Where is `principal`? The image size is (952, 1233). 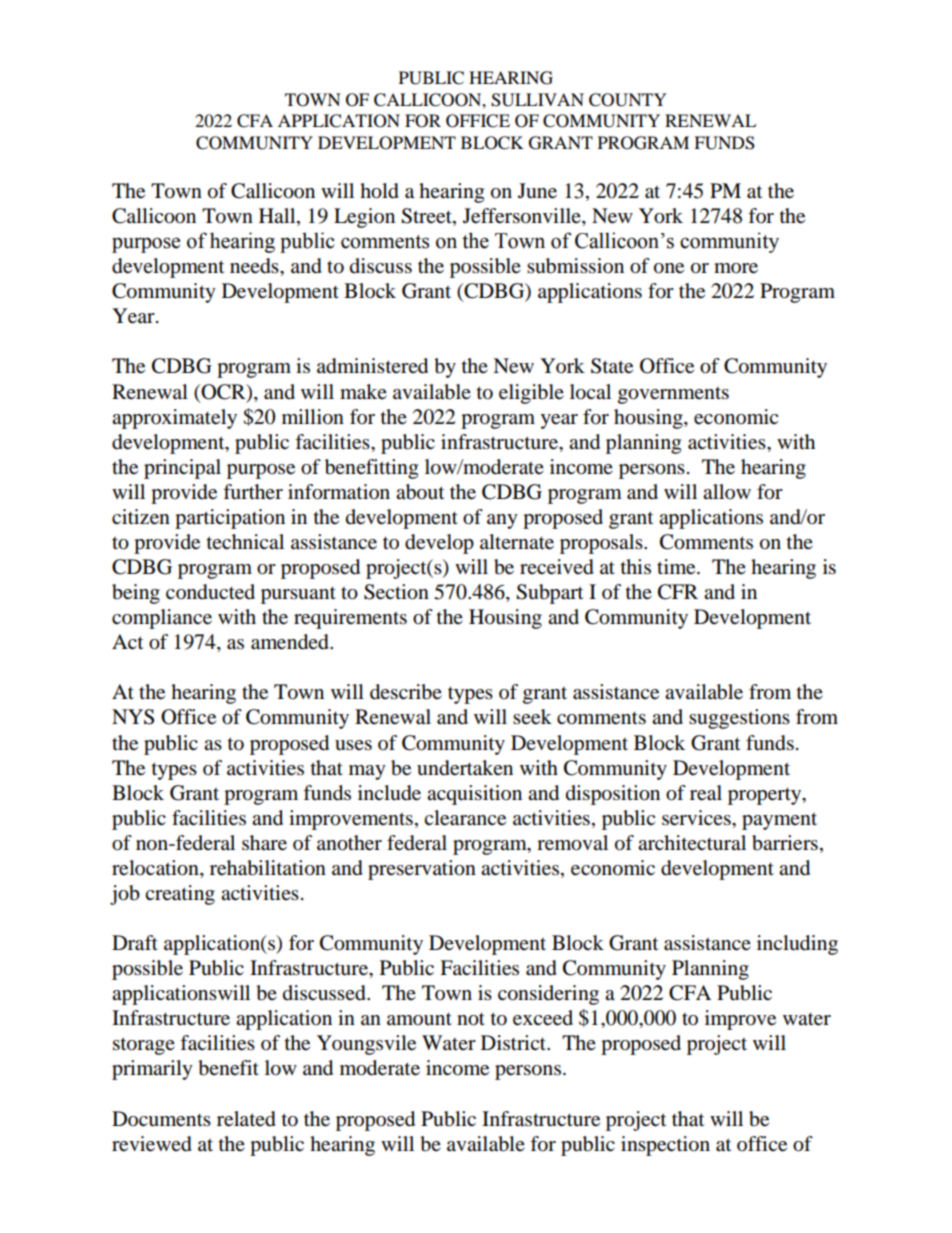
principal is located at coordinates (182, 469).
